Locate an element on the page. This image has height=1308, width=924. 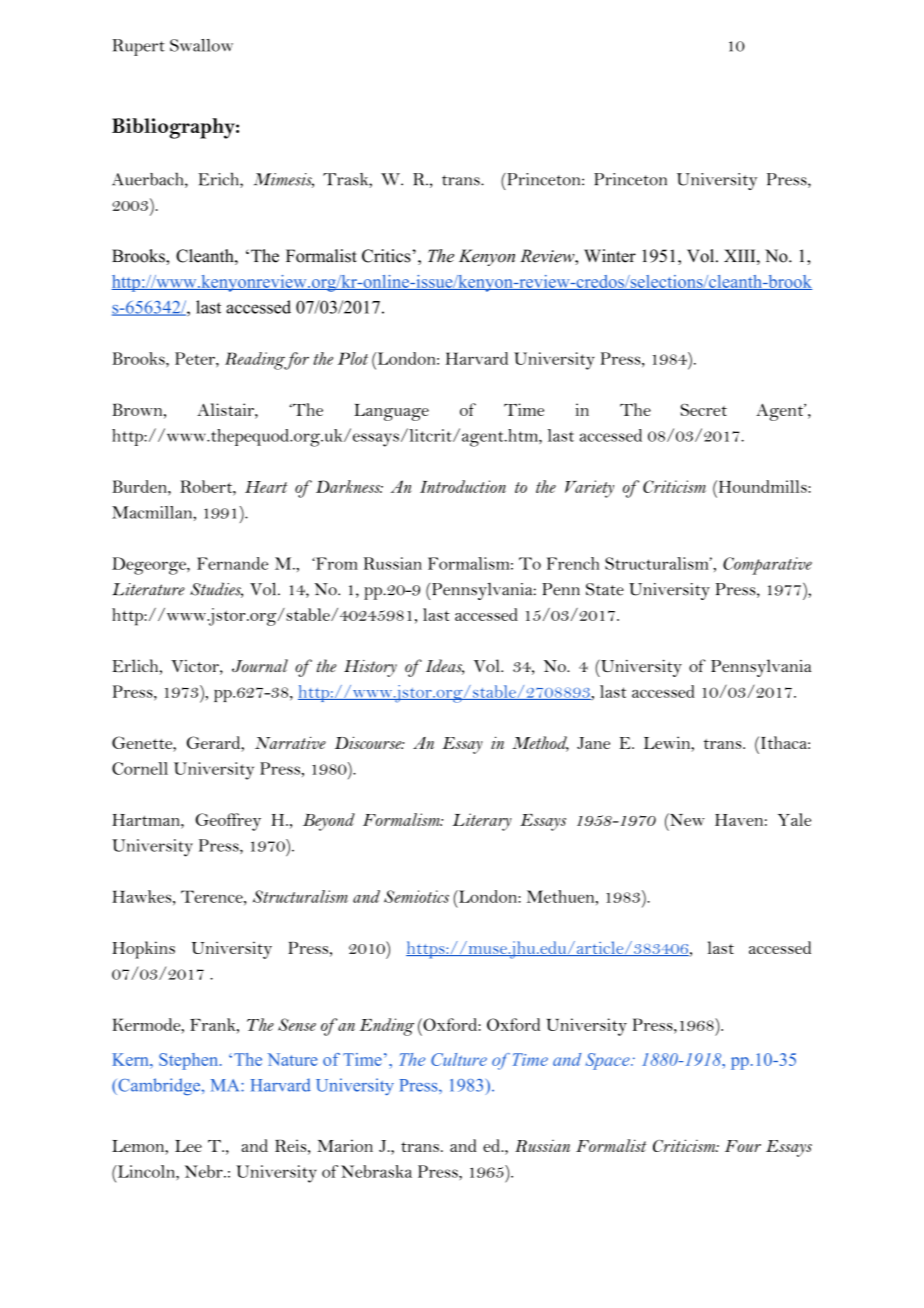
Swallow is located at coordinates (201, 45).
